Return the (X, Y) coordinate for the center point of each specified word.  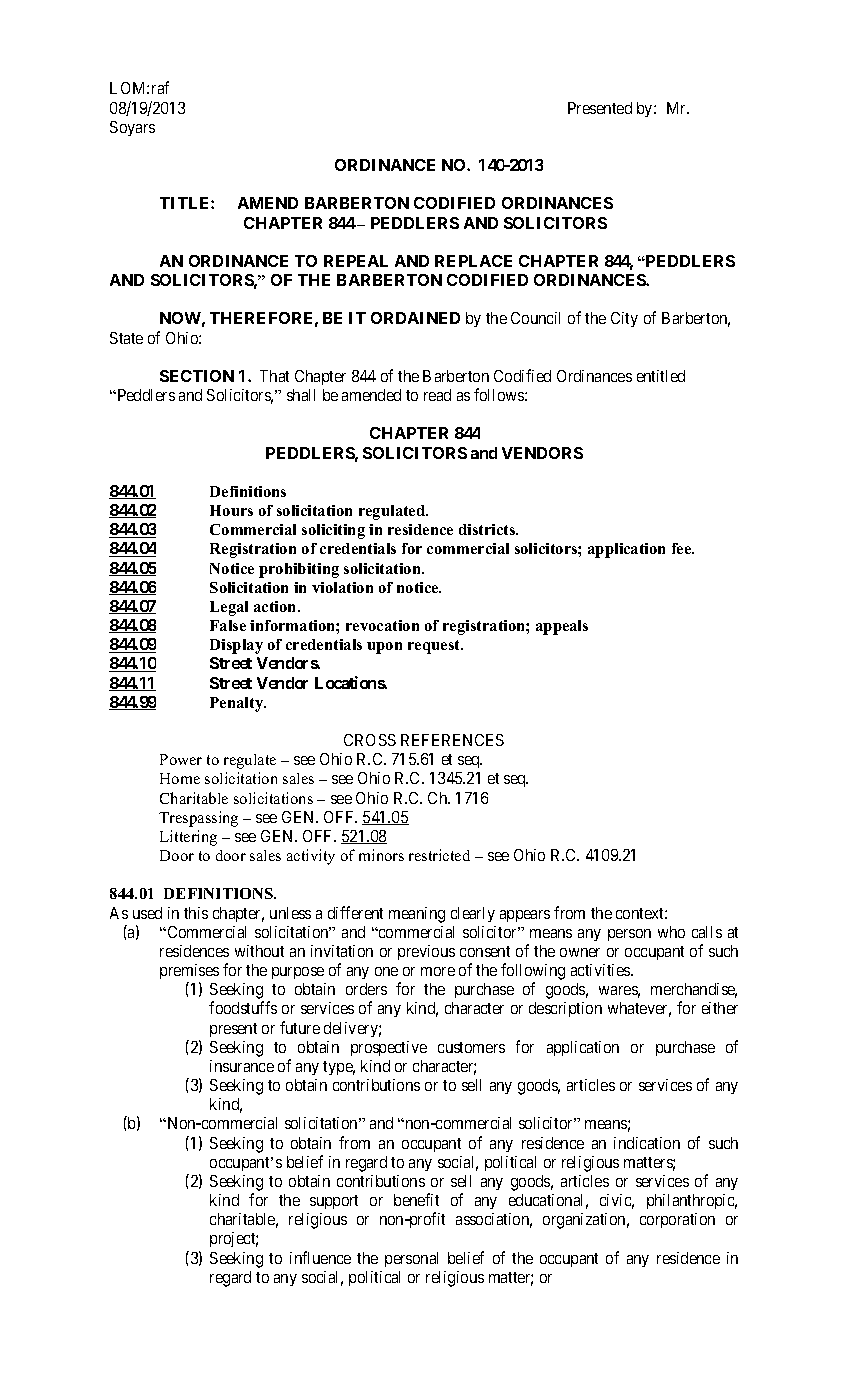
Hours (231, 510)
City (624, 319)
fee (683, 548)
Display (236, 646)
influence (320, 1257)
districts (488, 529)
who (671, 932)
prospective (389, 1048)
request (435, 647)
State (126, 338)
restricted (439, 855)
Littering (188, 838)
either (720, 1008)
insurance (242, 1066)
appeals (562, 627)
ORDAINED (415, 318)
